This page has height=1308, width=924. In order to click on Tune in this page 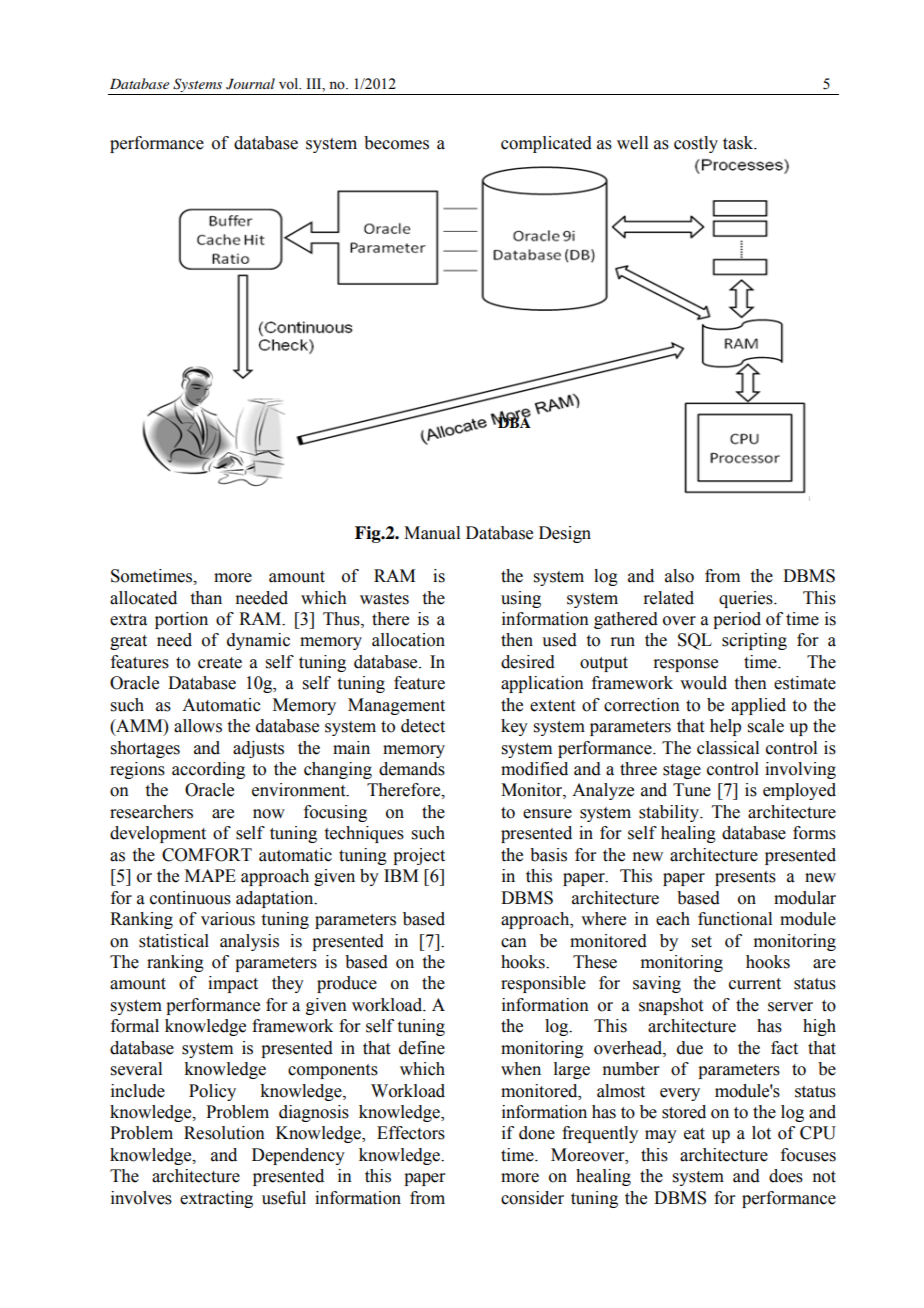, I will do `click(692, 790)`.
